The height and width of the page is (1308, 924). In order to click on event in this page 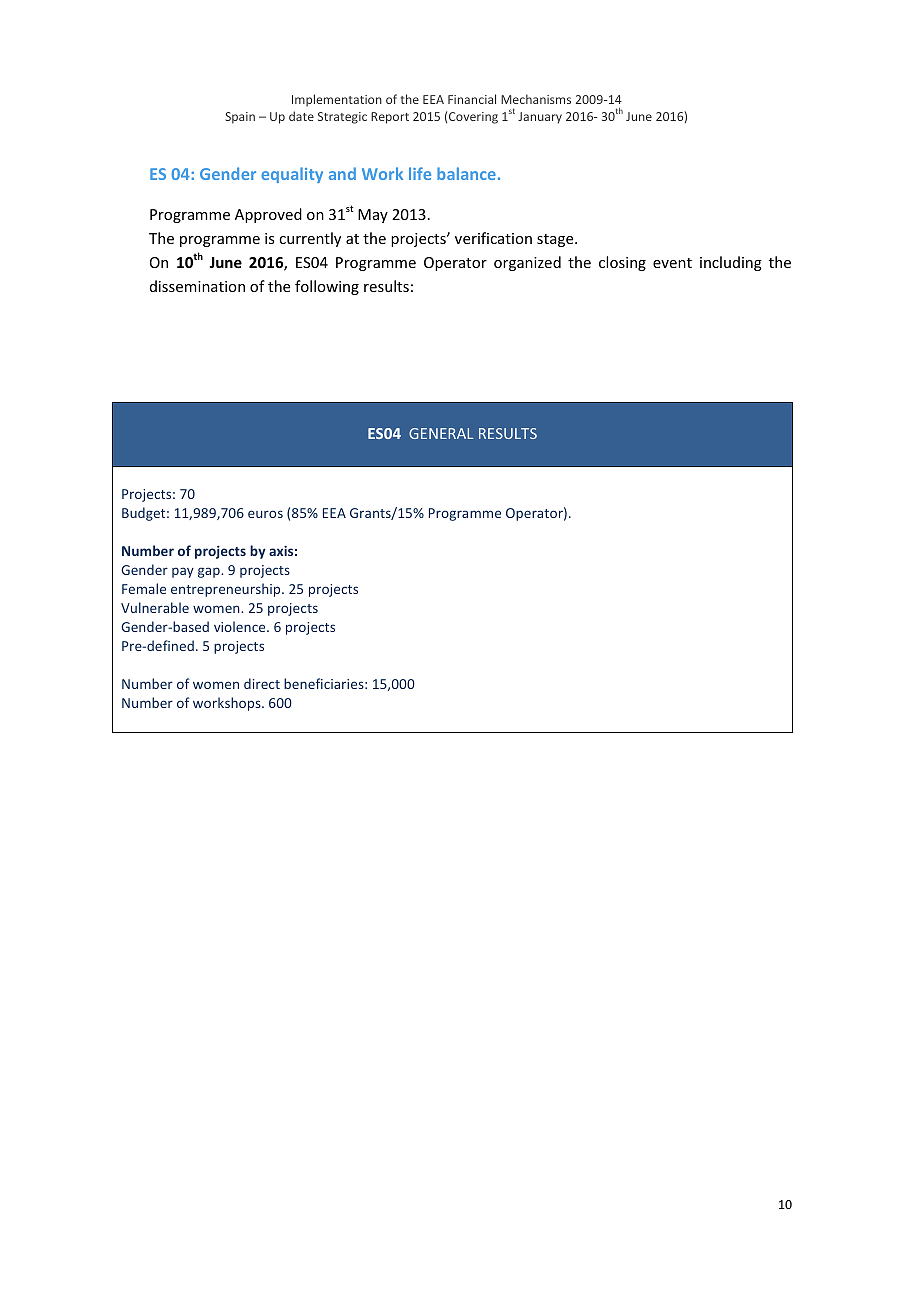, I will do `click(672, 263)`.
